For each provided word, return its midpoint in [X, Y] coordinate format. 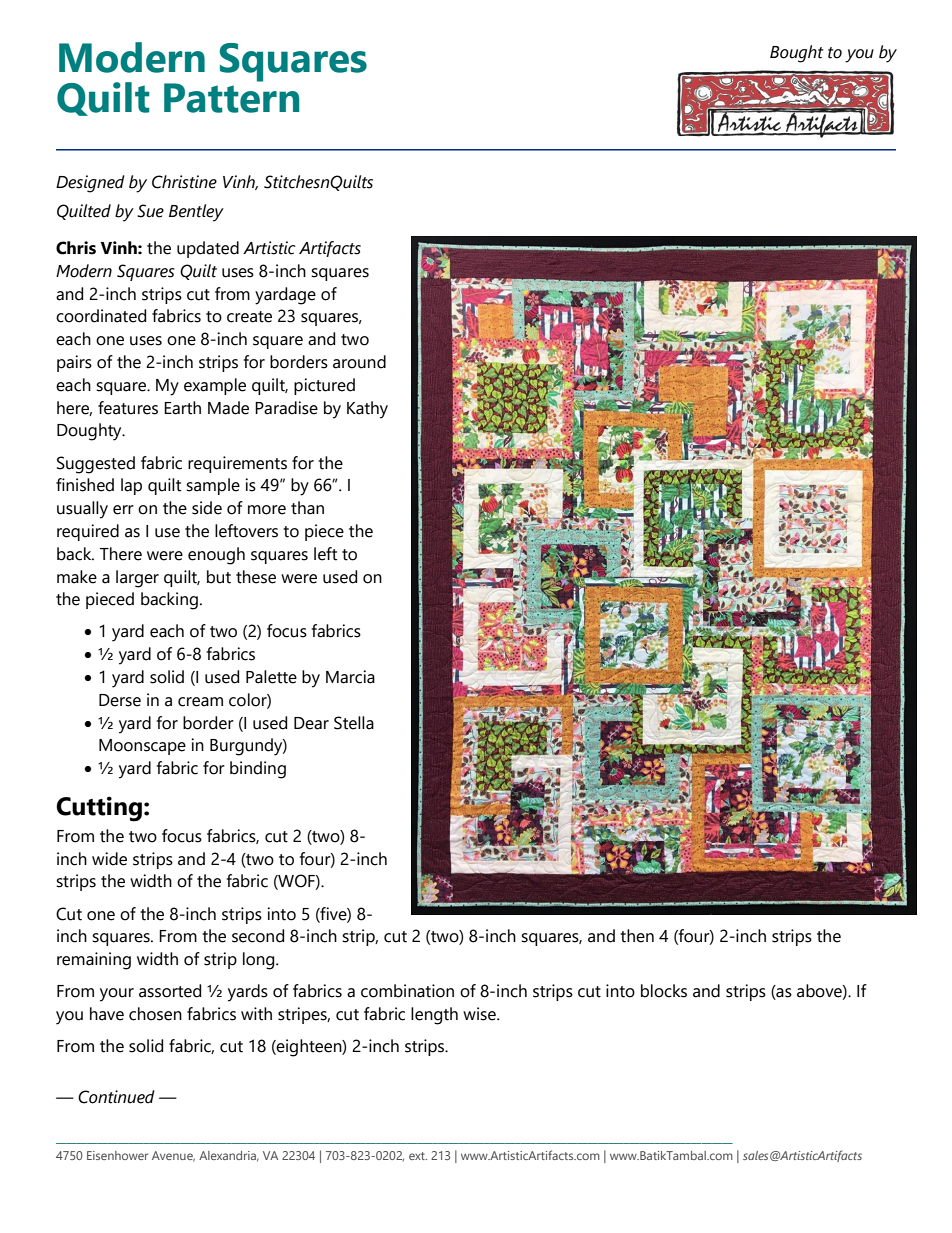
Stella [354, 723]
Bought [797, 54]
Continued [116, 1097]
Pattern [231, 97]
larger [137, 579]
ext [418, 1156]
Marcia [350, 677]
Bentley [196, 213]
